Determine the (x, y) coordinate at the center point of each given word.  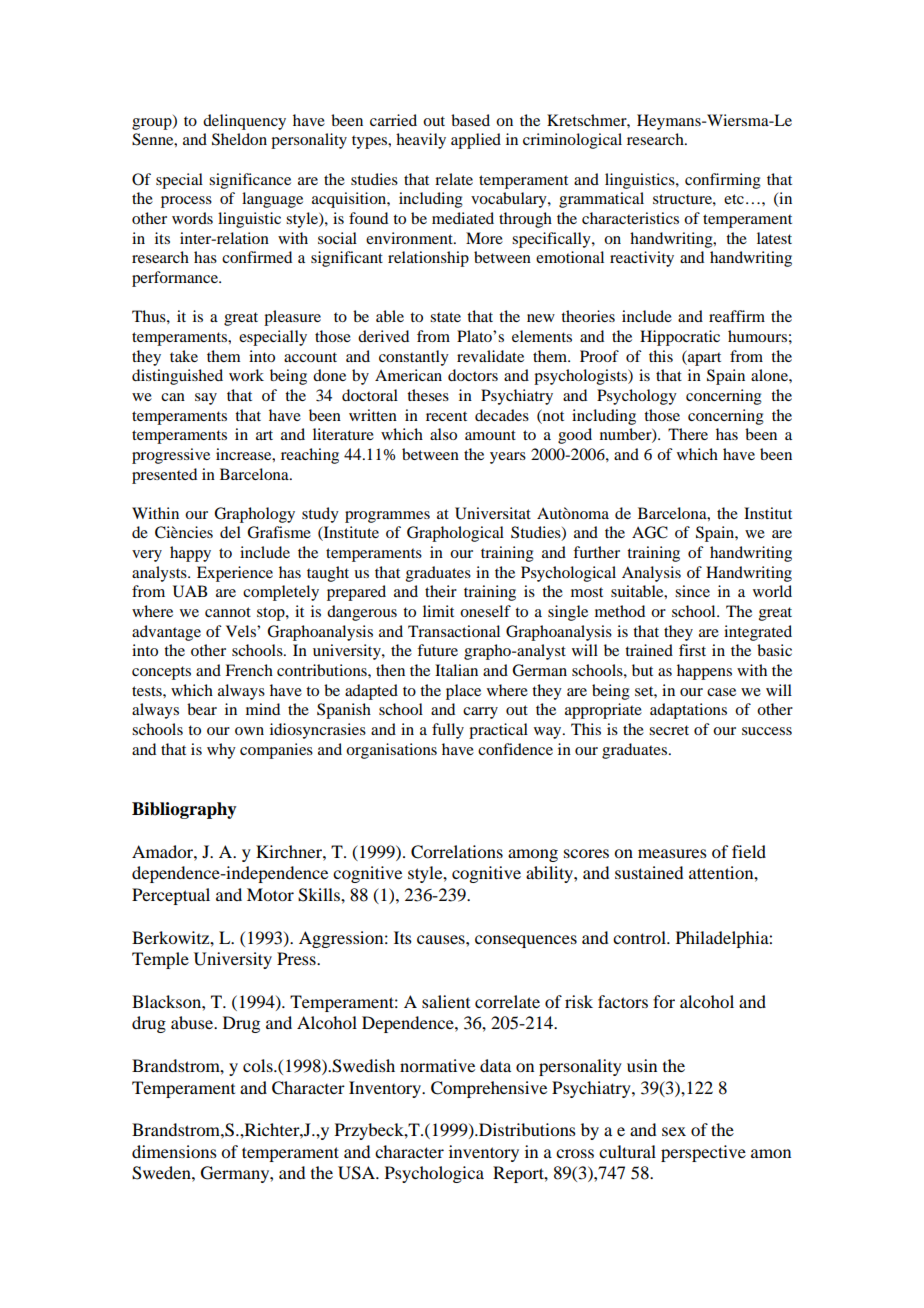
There (688, 434)
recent (446, 416)
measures (672, 853)
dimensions (174, 1151)
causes (442, 939)
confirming (723, 181)
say (206, 399)
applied (476, 141)
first (692, 650)
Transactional (454, 631)
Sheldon (239, 139)
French (249, 670)
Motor (270, 894)
